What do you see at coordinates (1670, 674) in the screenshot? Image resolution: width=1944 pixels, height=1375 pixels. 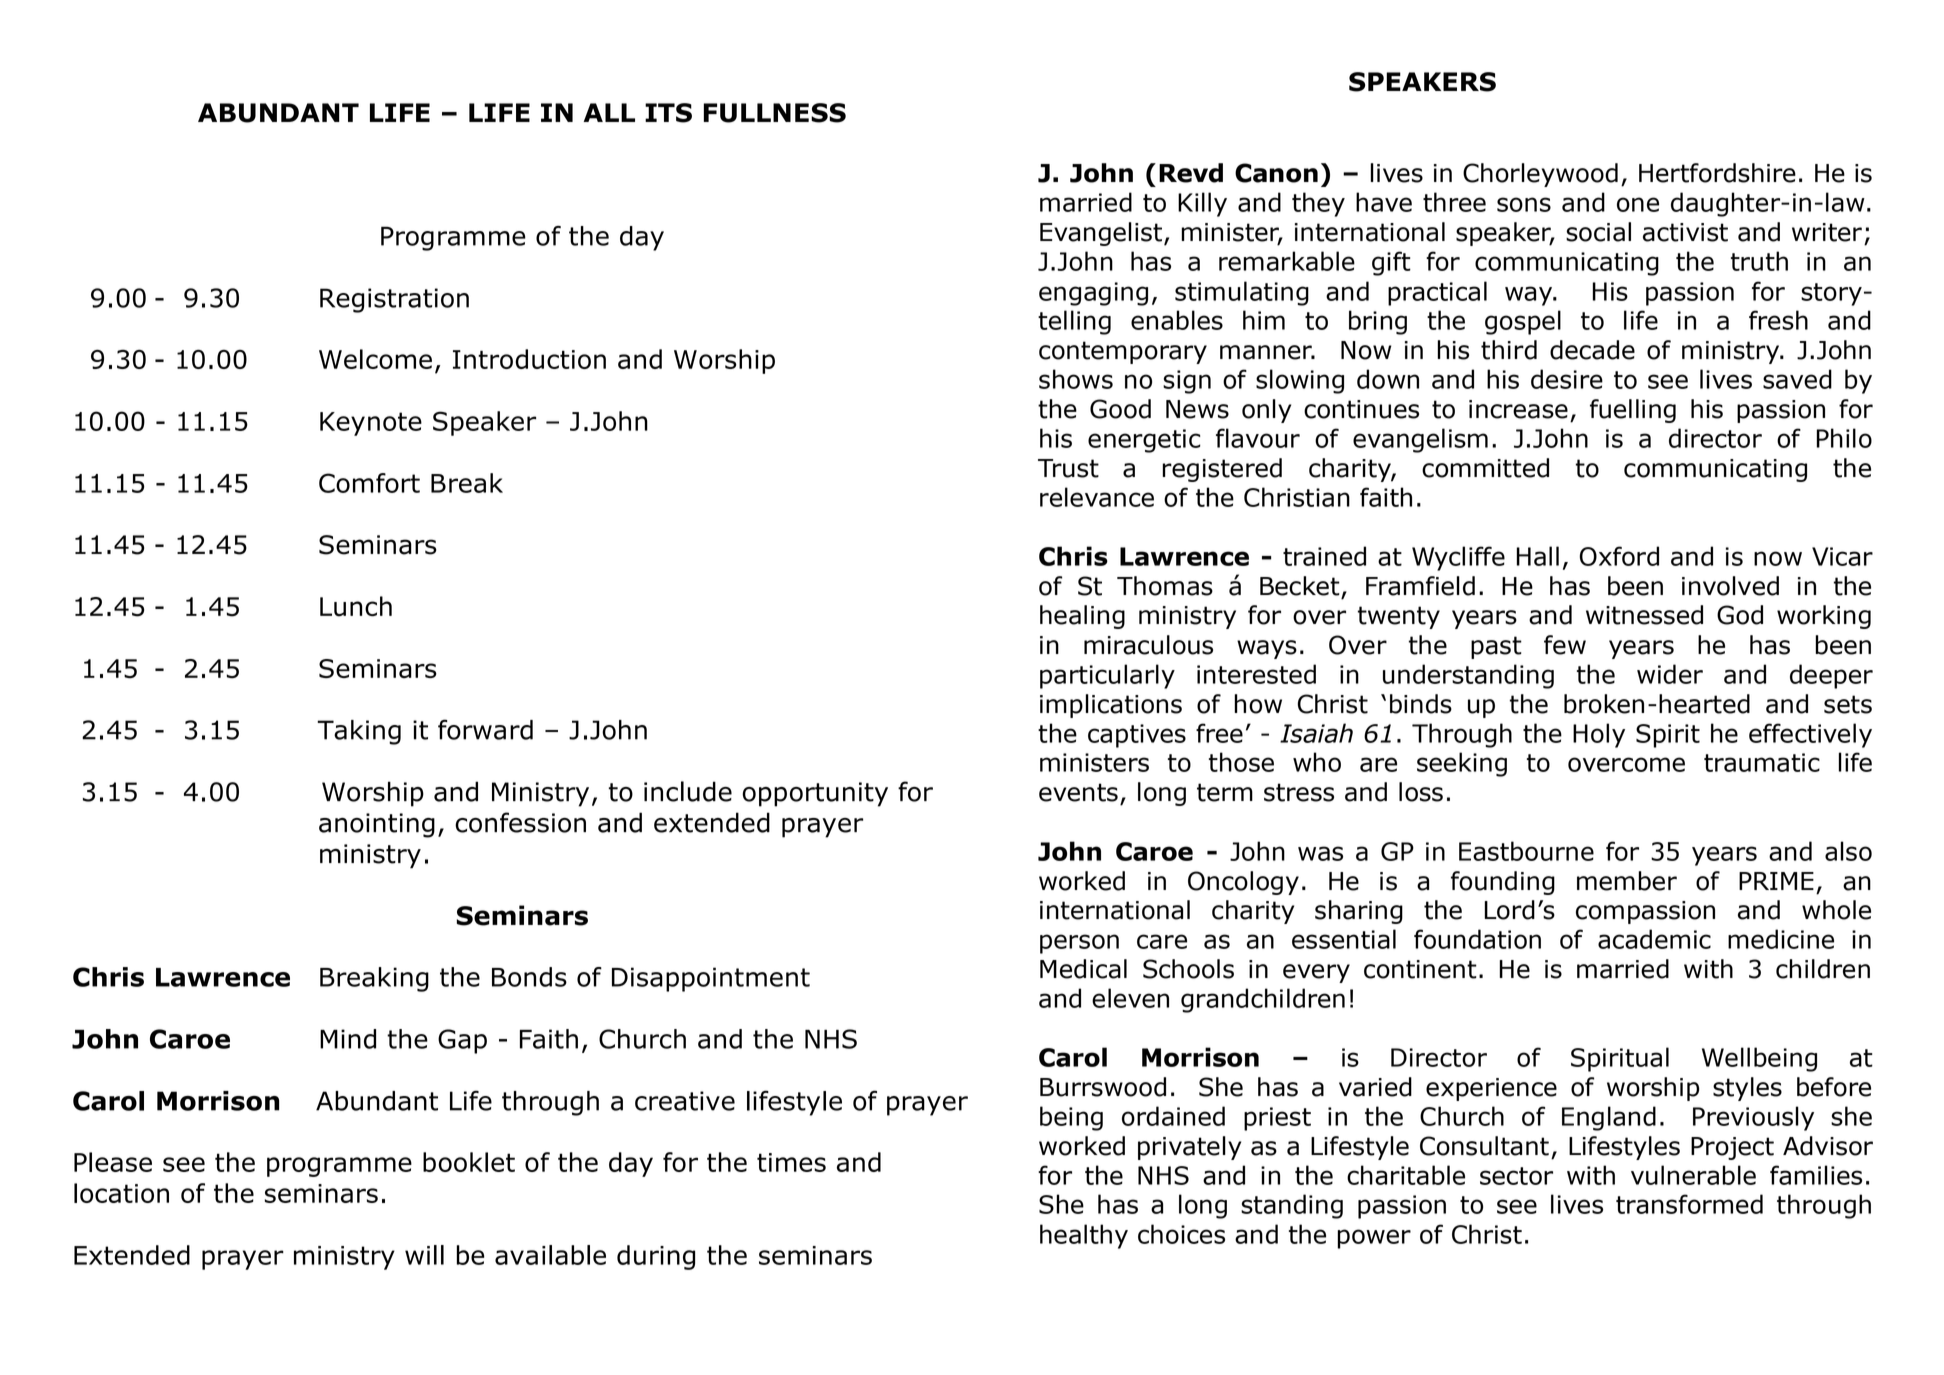 I see `wider` at bounding box center [1670, 674].
